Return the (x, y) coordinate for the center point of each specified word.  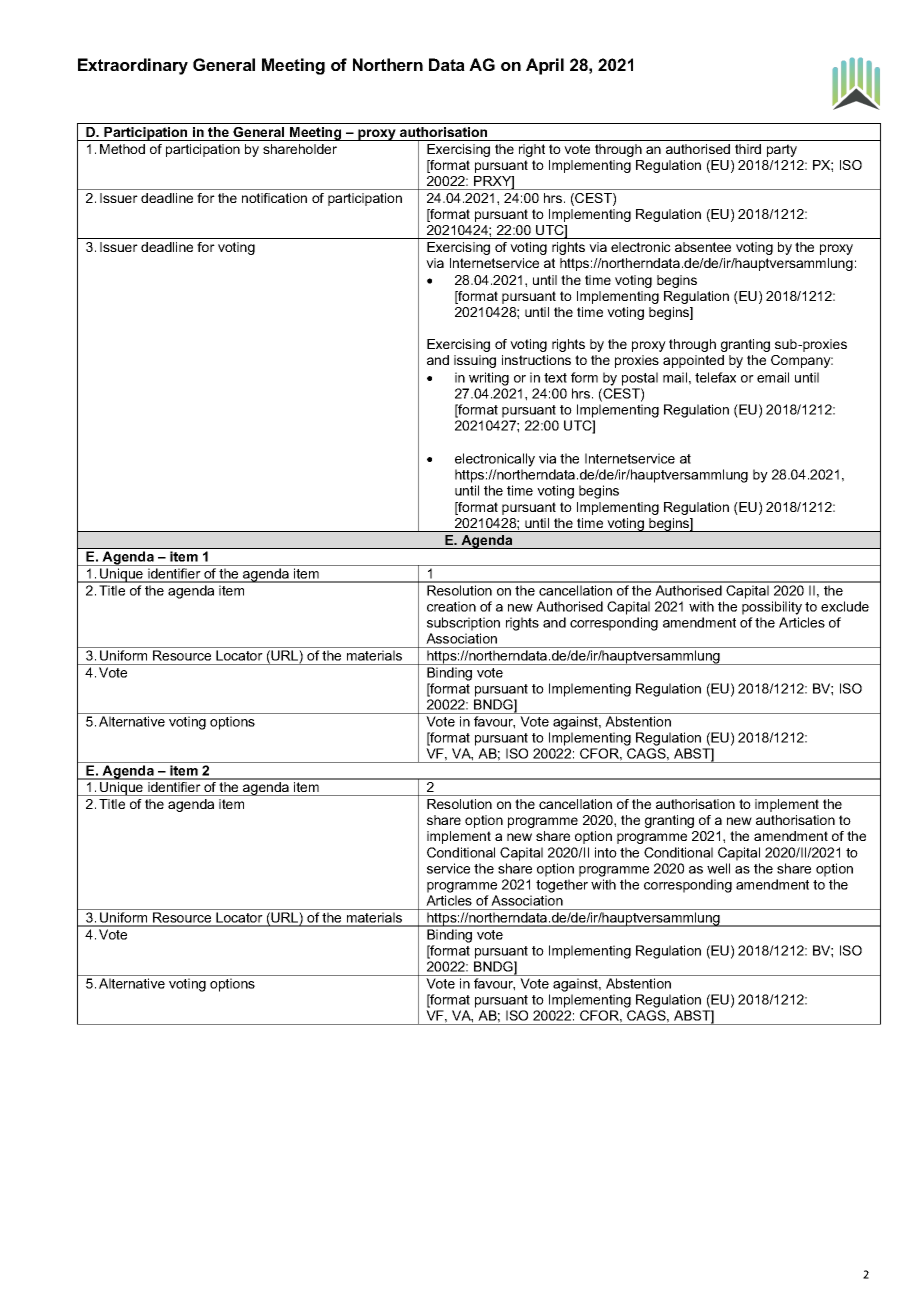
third (748, 149)
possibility (772, 608)
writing (489, 379)
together (562, 886)
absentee (703, 247)
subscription (463, 624)
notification (274, 198)
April (545, 66)
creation (451, 606)
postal (640, 379)
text (555, 378)
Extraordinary (133, 66)
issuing (475, 361)
